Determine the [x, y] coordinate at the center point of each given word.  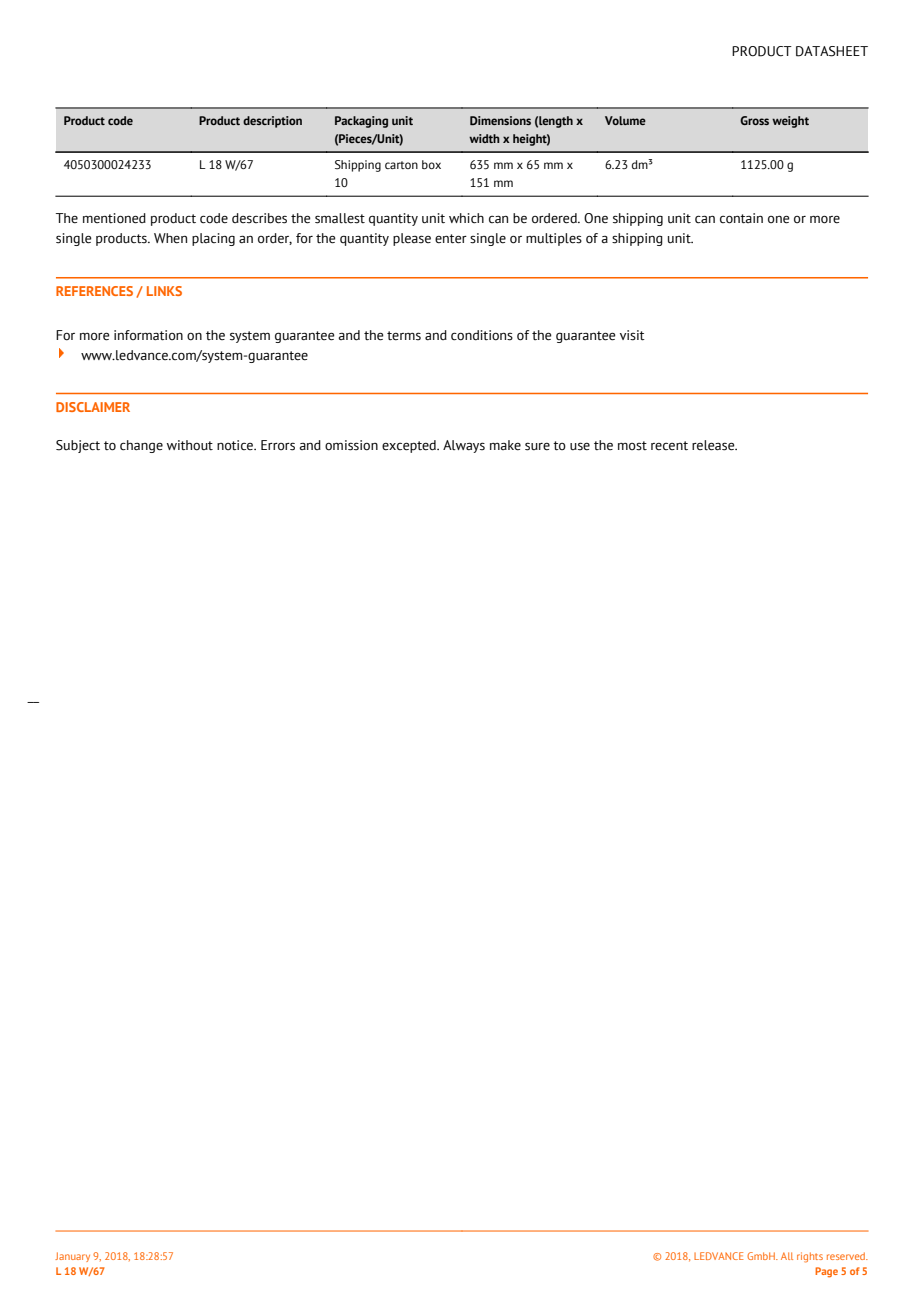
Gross [754, 120]
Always [464, 446]
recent [669, 446]
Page [826, 1272]
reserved [847, 1256]
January [72, 1257]
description [272, 122]
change [141, 446]
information [148, 335]
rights [810, 1257]
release [714, 445]
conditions [482, 335]
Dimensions [500, 120]
